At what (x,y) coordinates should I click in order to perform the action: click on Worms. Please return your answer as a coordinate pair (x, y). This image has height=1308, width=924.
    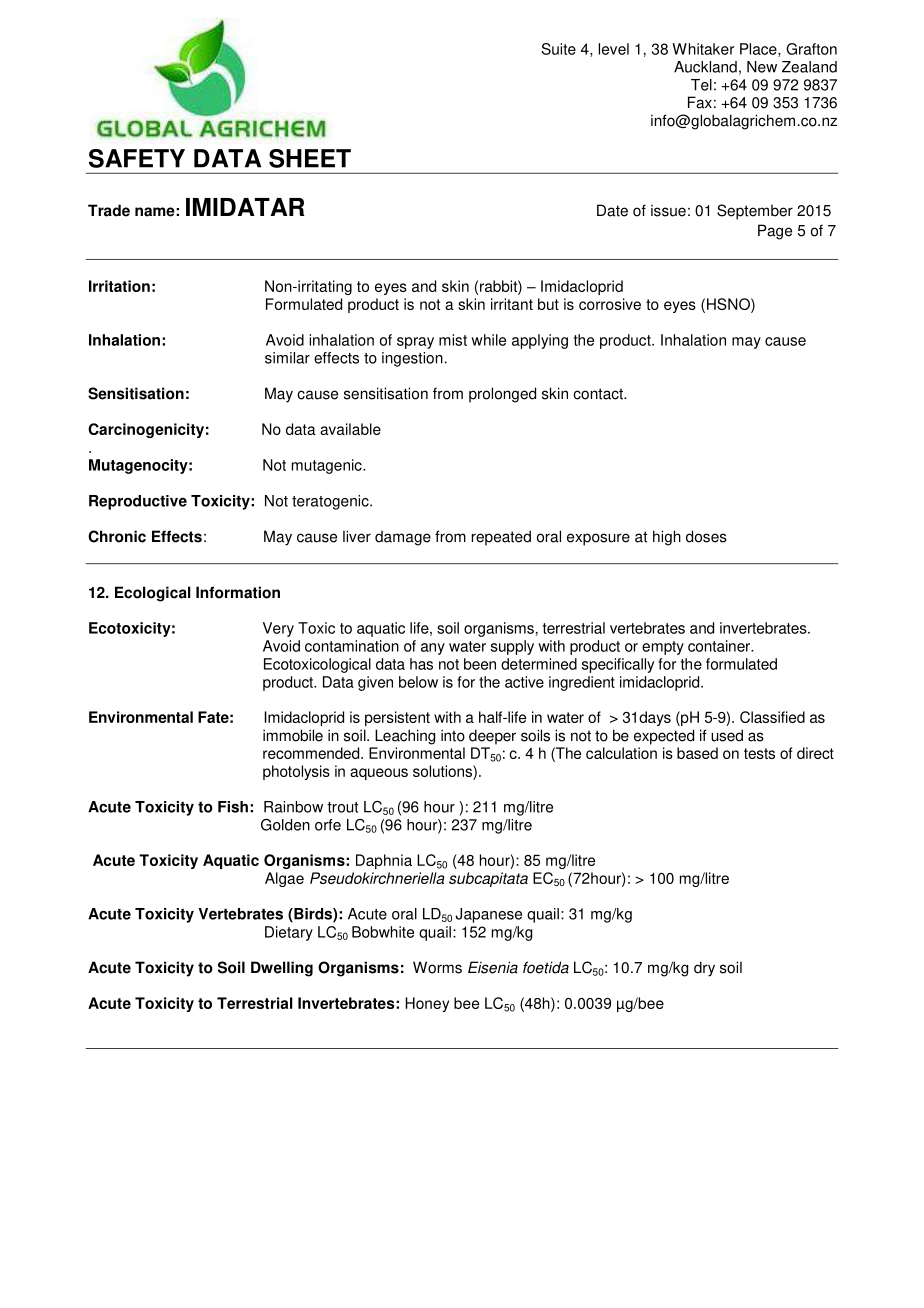
    Looking at the image, I should click on (437, 967).
